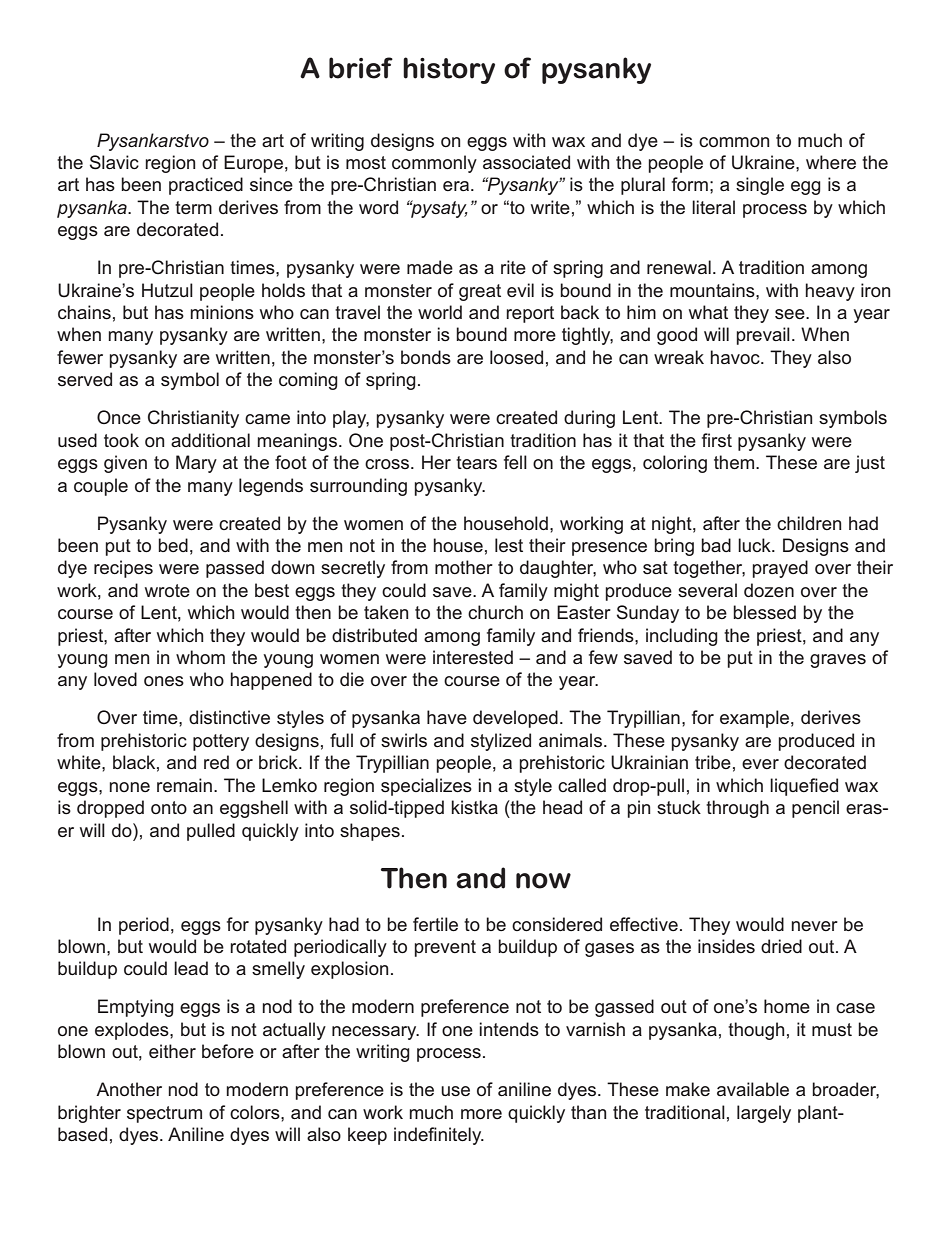 The height and width of the screenshot is (1233, 952). I want to click on Slavic, so click(114, 162).
